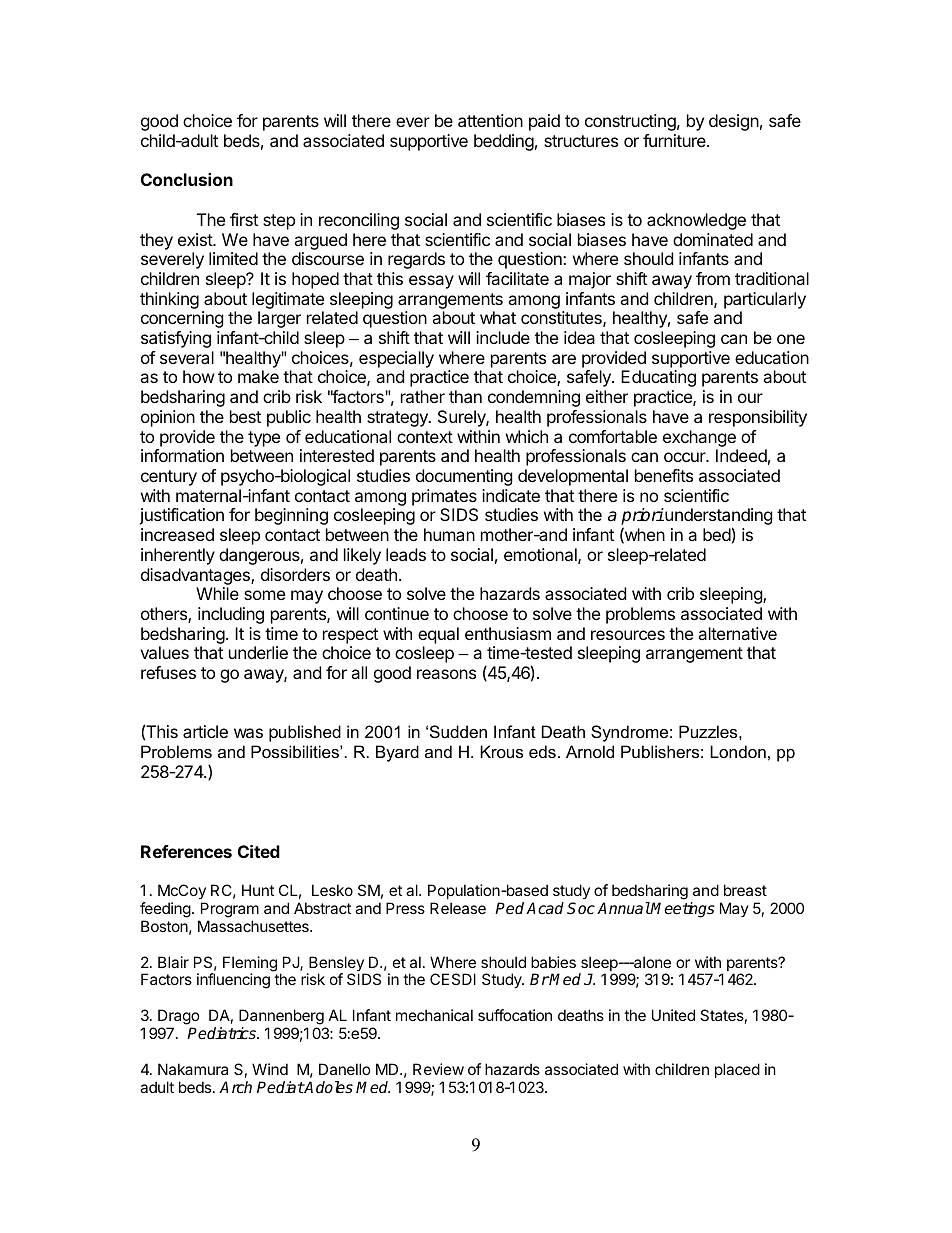  What do you see at coordinates (438, 1069) in the screenshot?
I see `Review` at bounding box center [438, 1069].
